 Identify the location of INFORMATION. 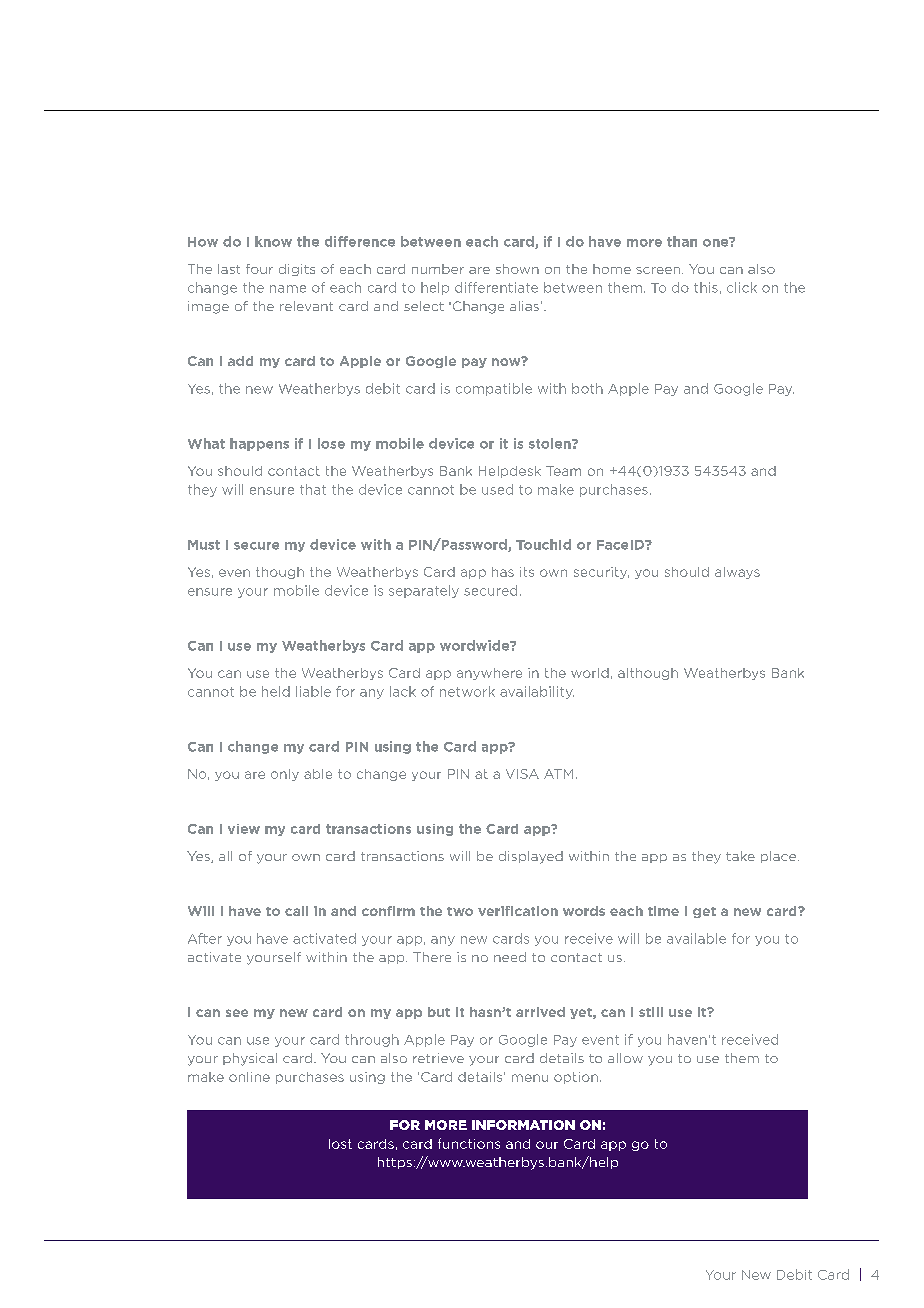
(523, 1125).
